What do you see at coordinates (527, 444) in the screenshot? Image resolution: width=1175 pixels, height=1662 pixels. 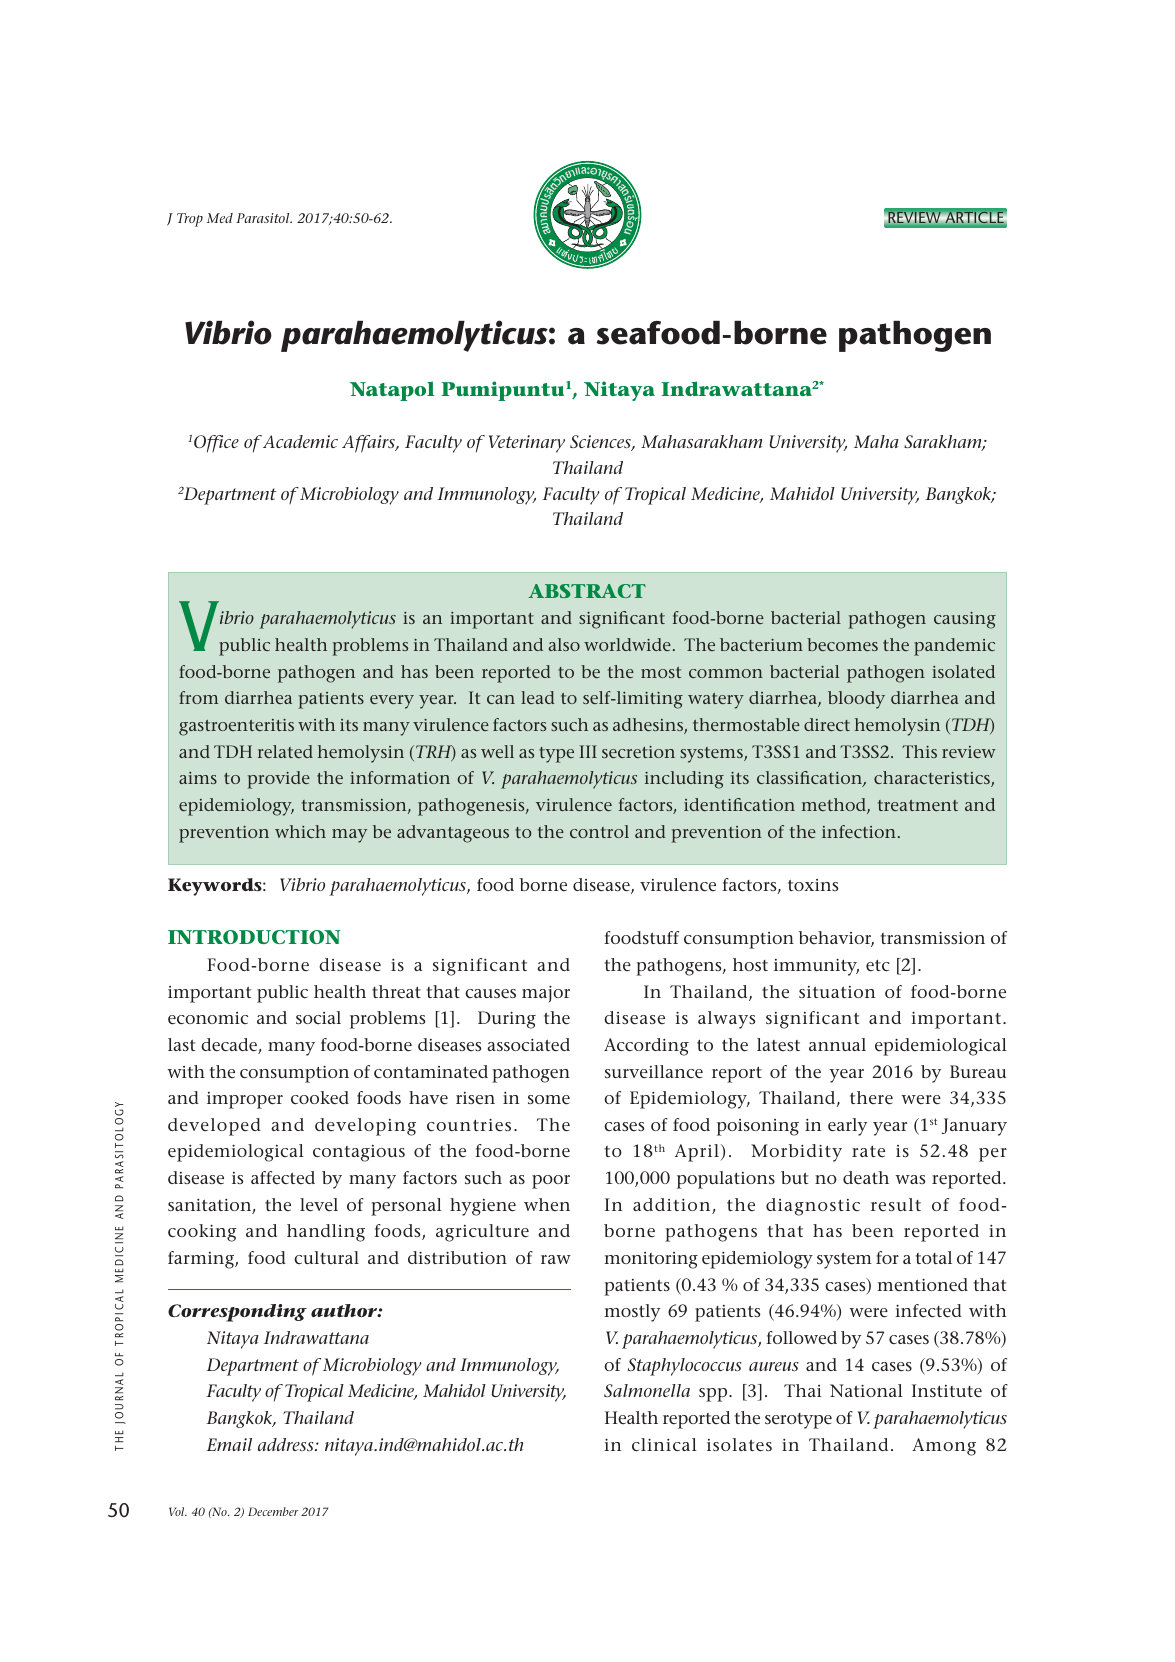 I see `Veterinary` at bounding box center [527, 444].
